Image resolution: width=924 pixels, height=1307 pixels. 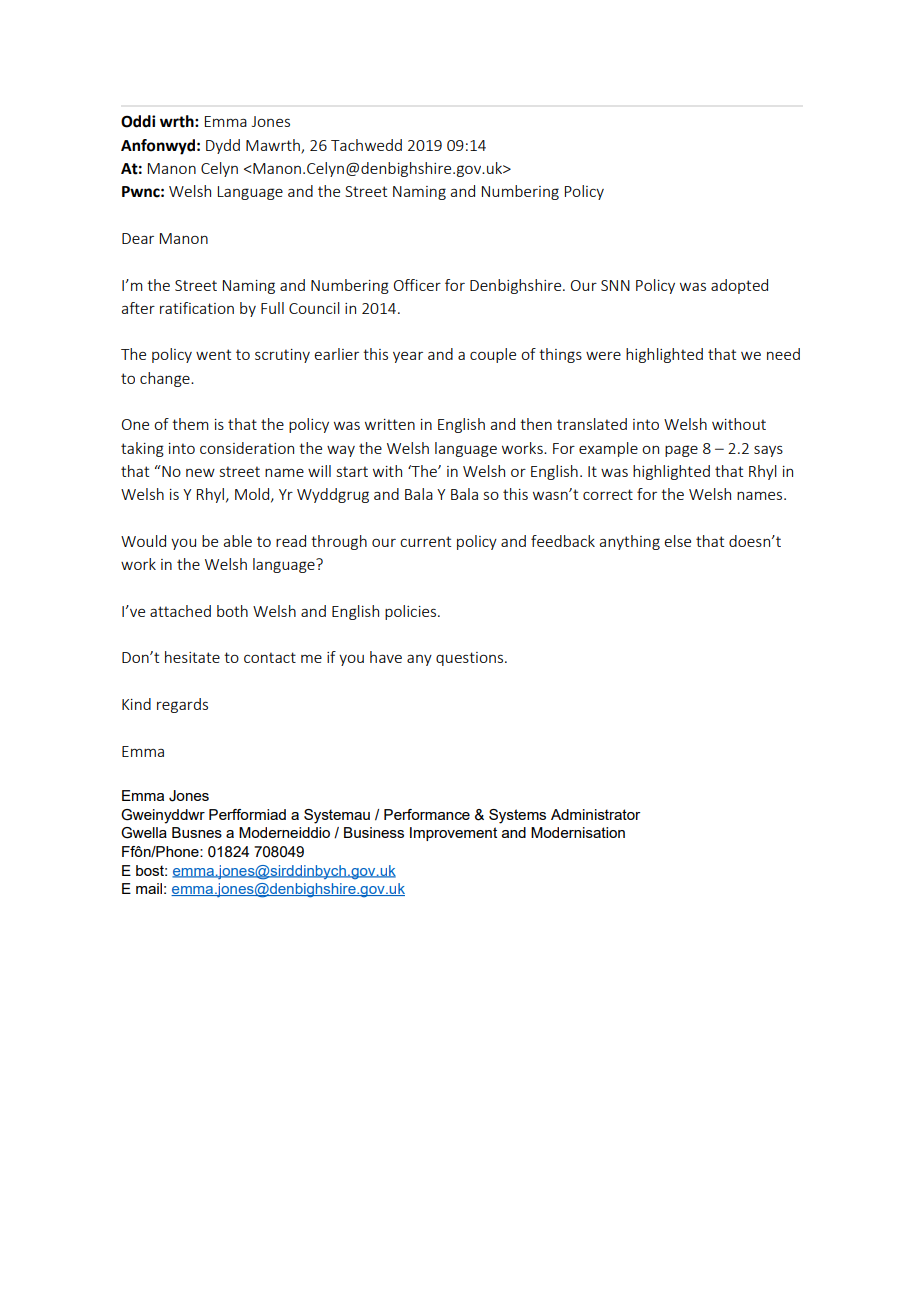 What do you see at coordinates (417, 285) in the document?
I see `Officer` at bounding box center [417, 285].
